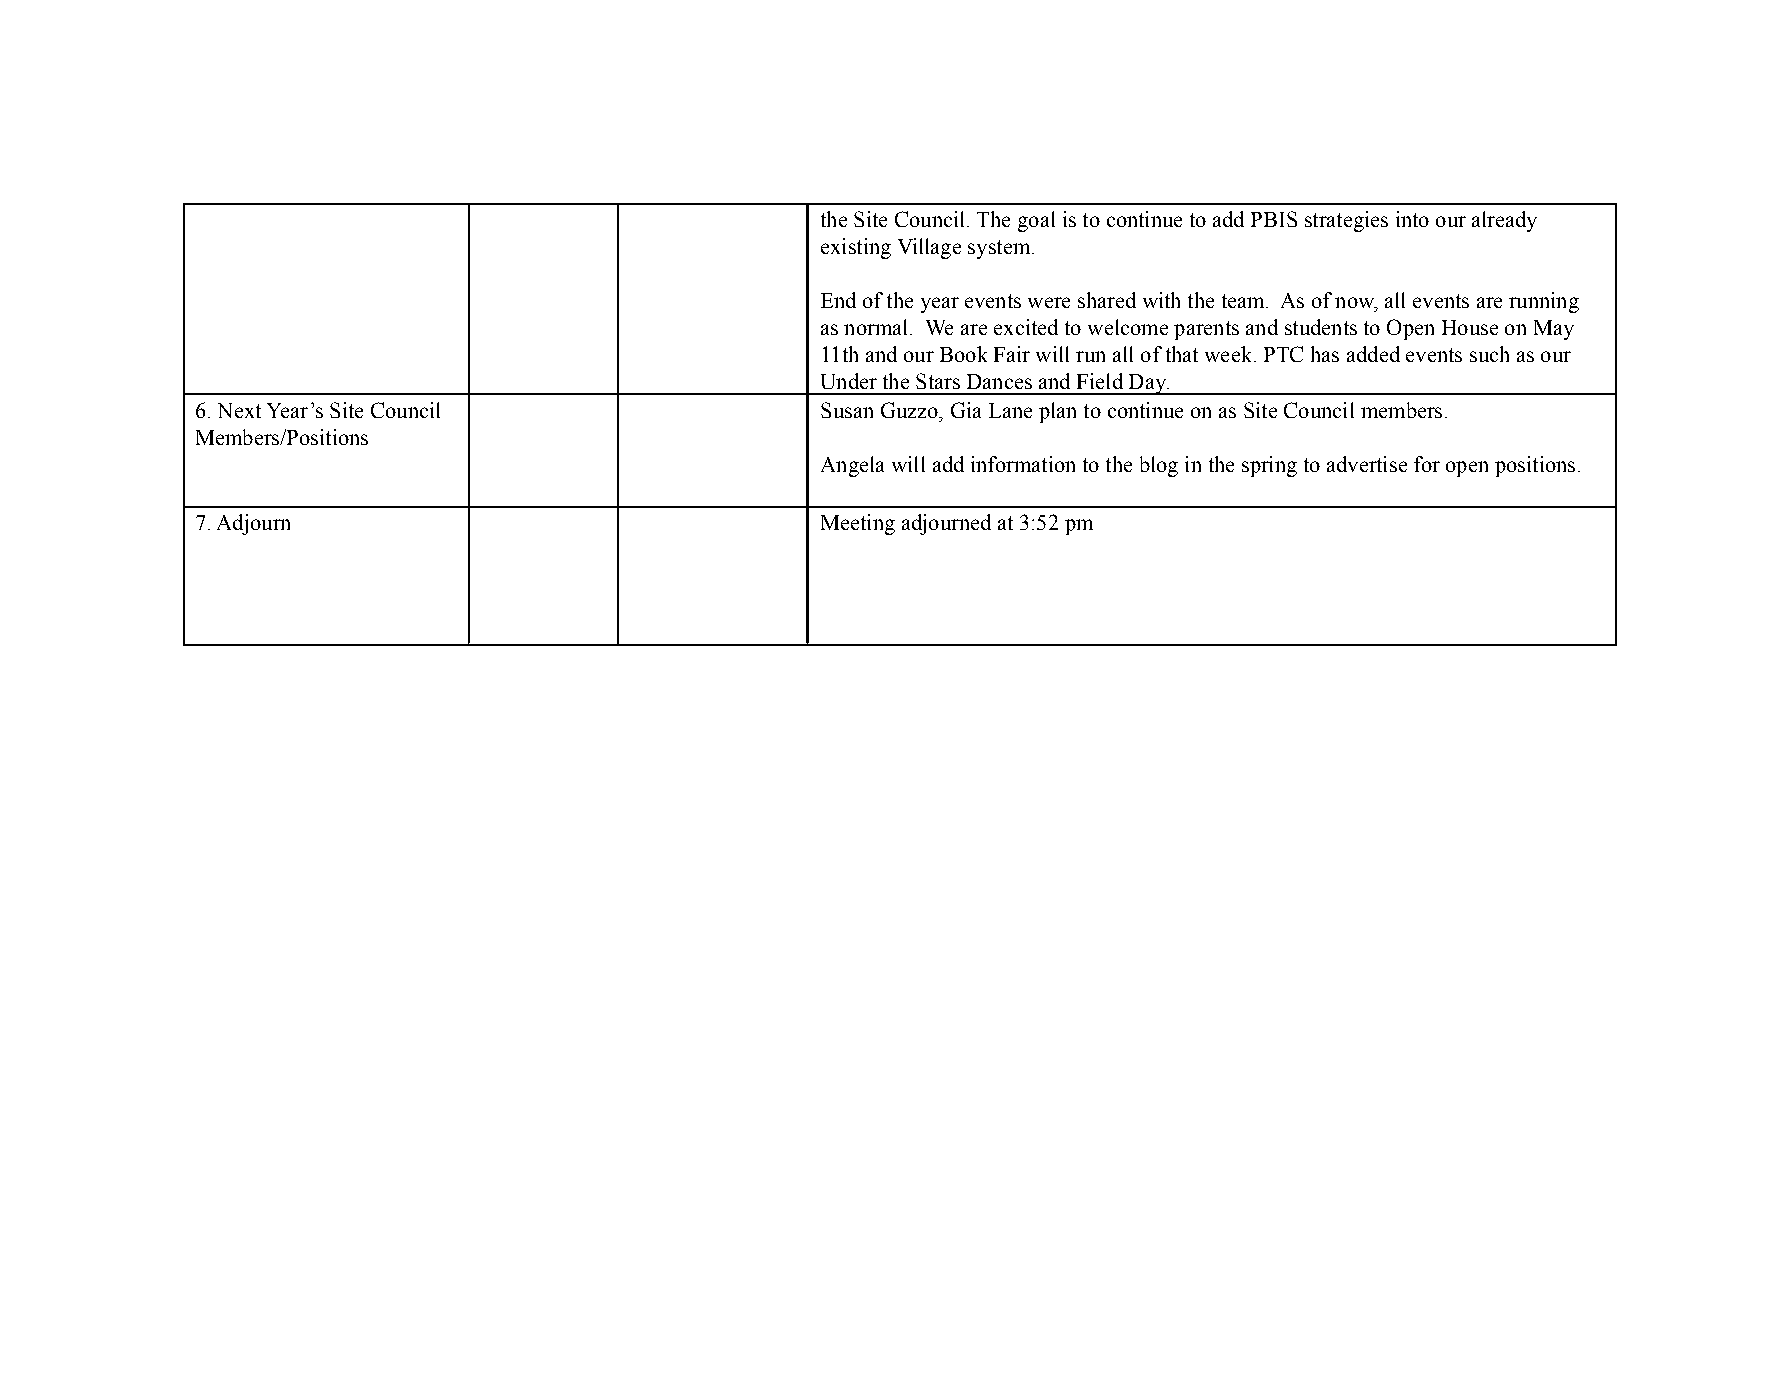 This image has width=1789, height=1382. I want to click on strategies, so click(1346, 221).
